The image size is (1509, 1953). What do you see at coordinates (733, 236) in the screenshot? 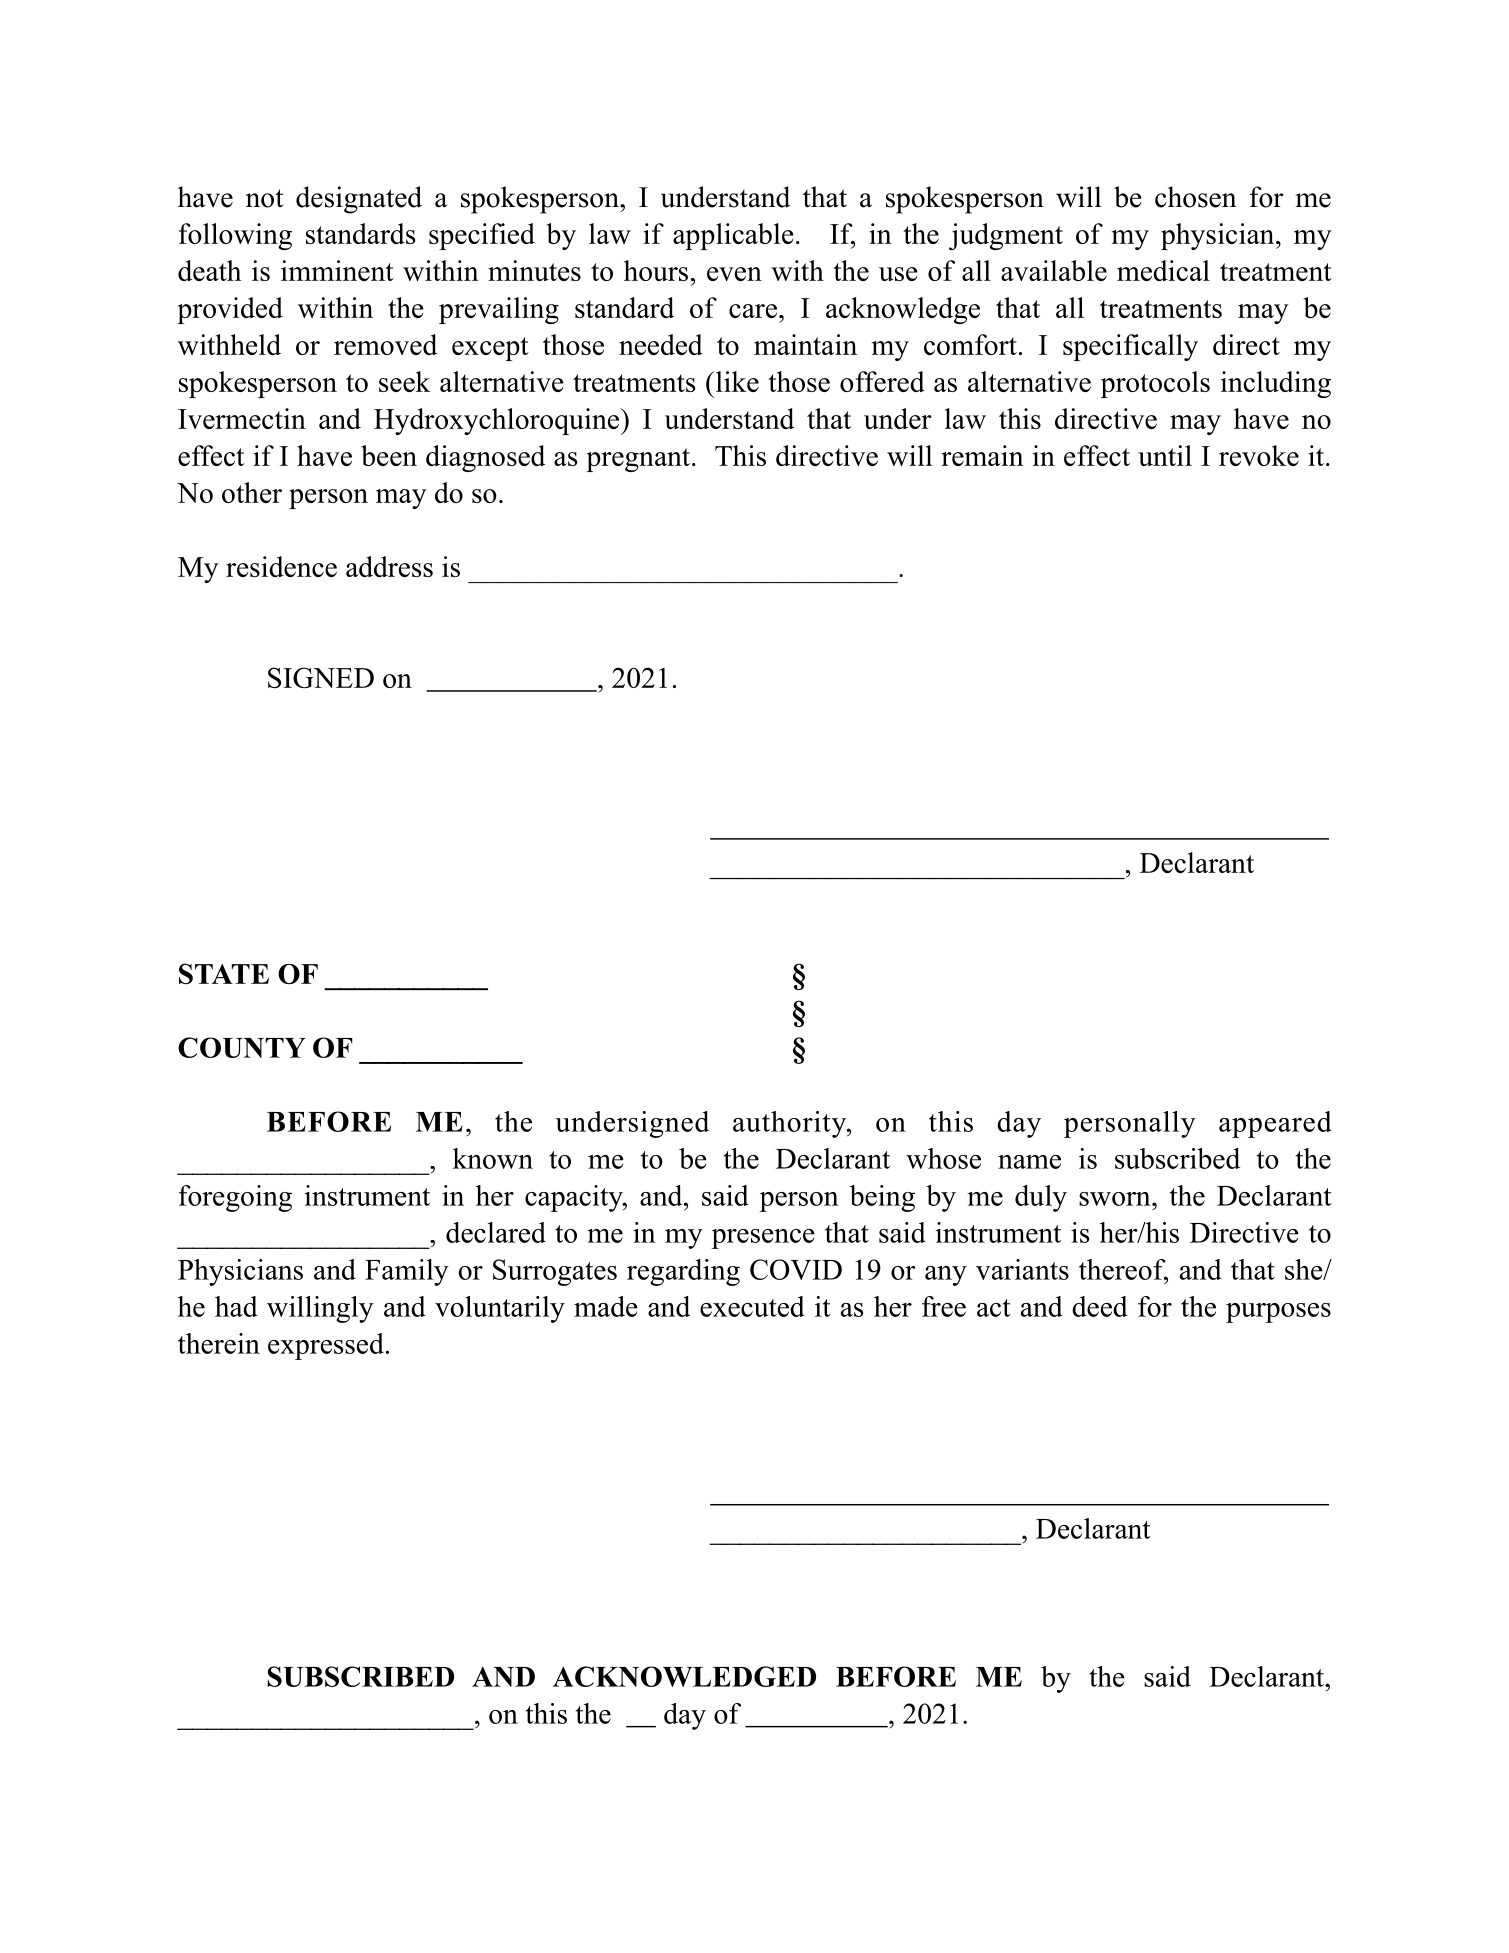
I see `applicable` at bounding box center [733, 236].
